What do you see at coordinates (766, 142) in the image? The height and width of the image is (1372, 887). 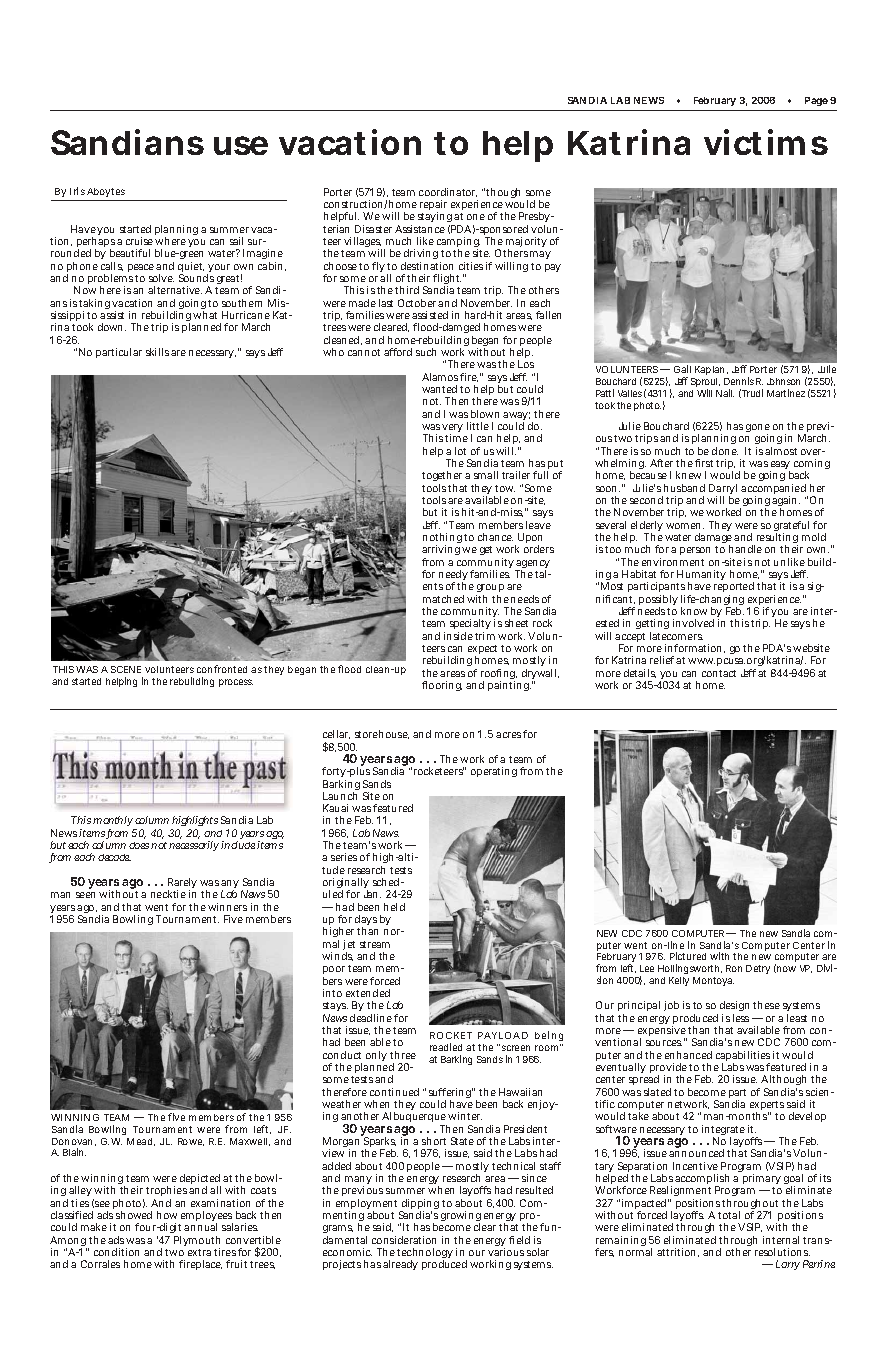 I see `victims` at bounding box center [766, 142].
